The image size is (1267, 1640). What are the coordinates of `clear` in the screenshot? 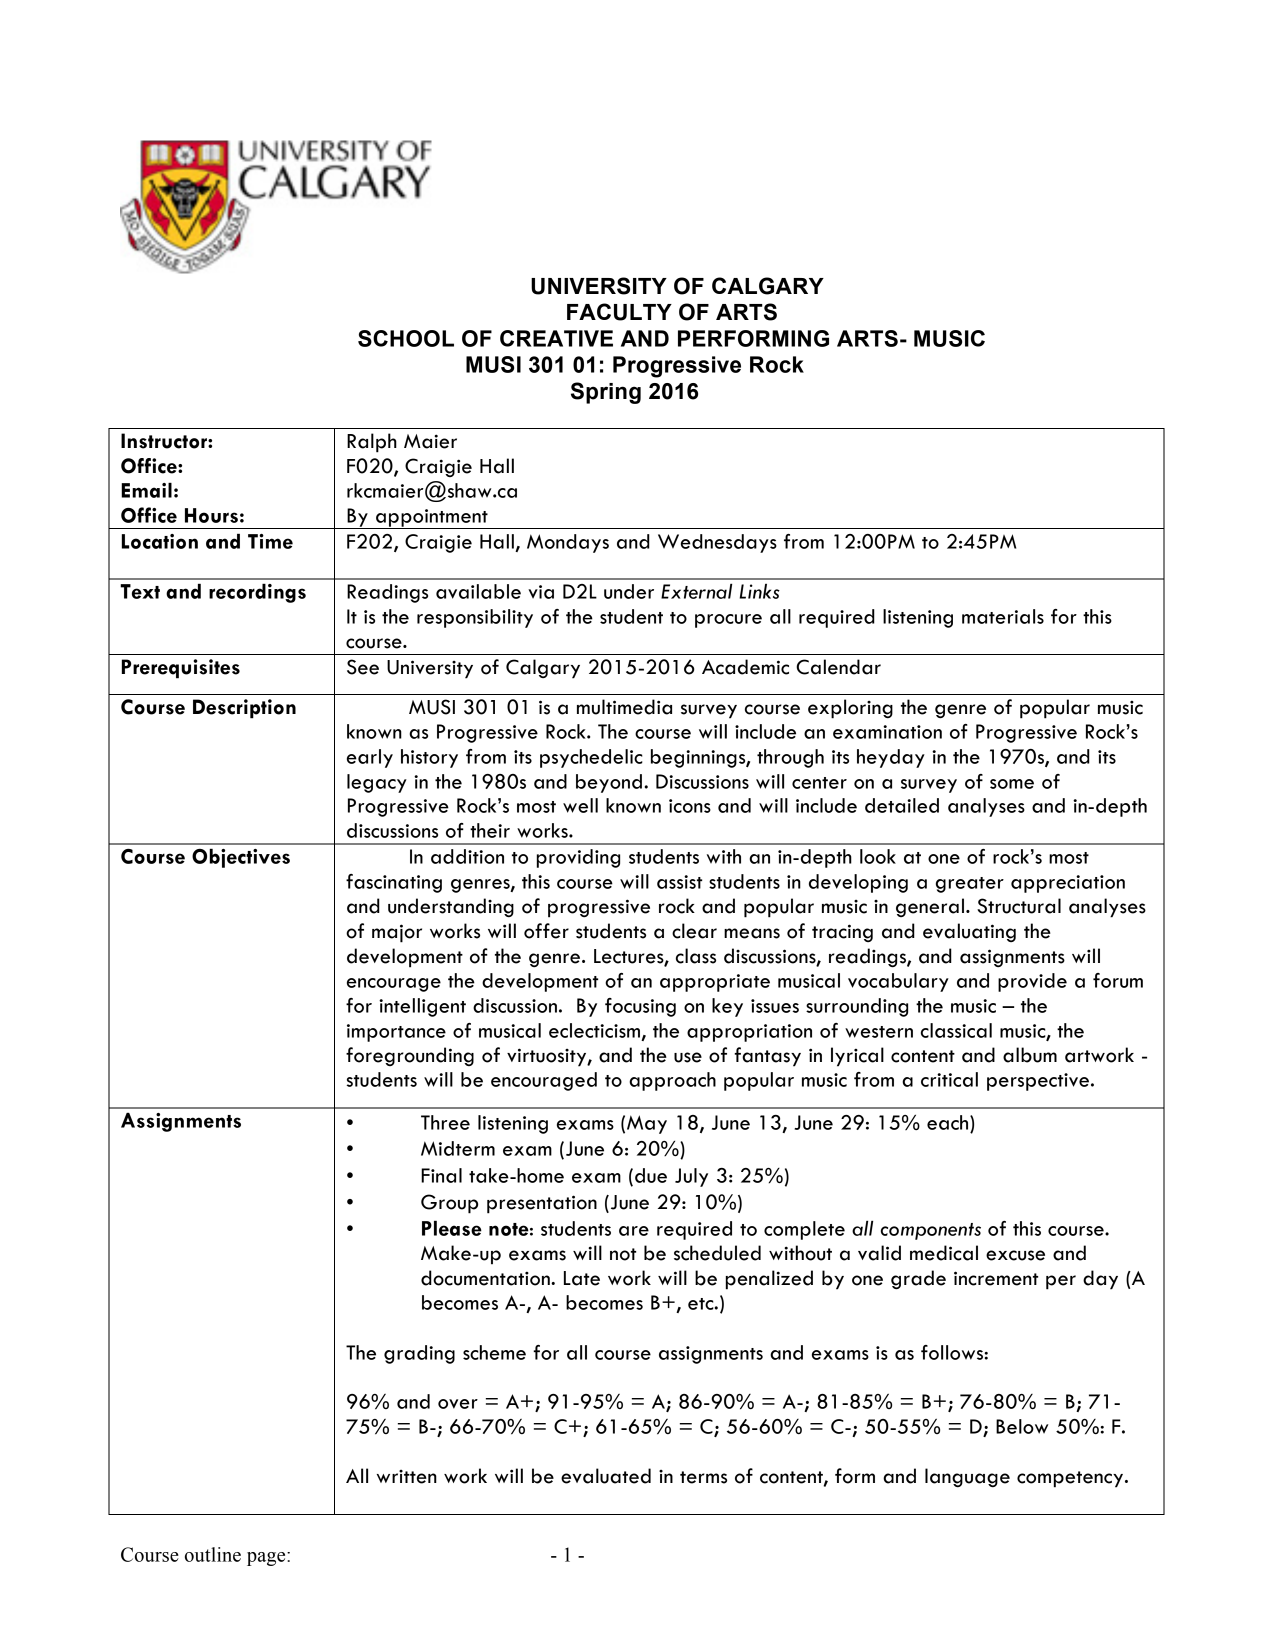 It's located at (694, 931).
